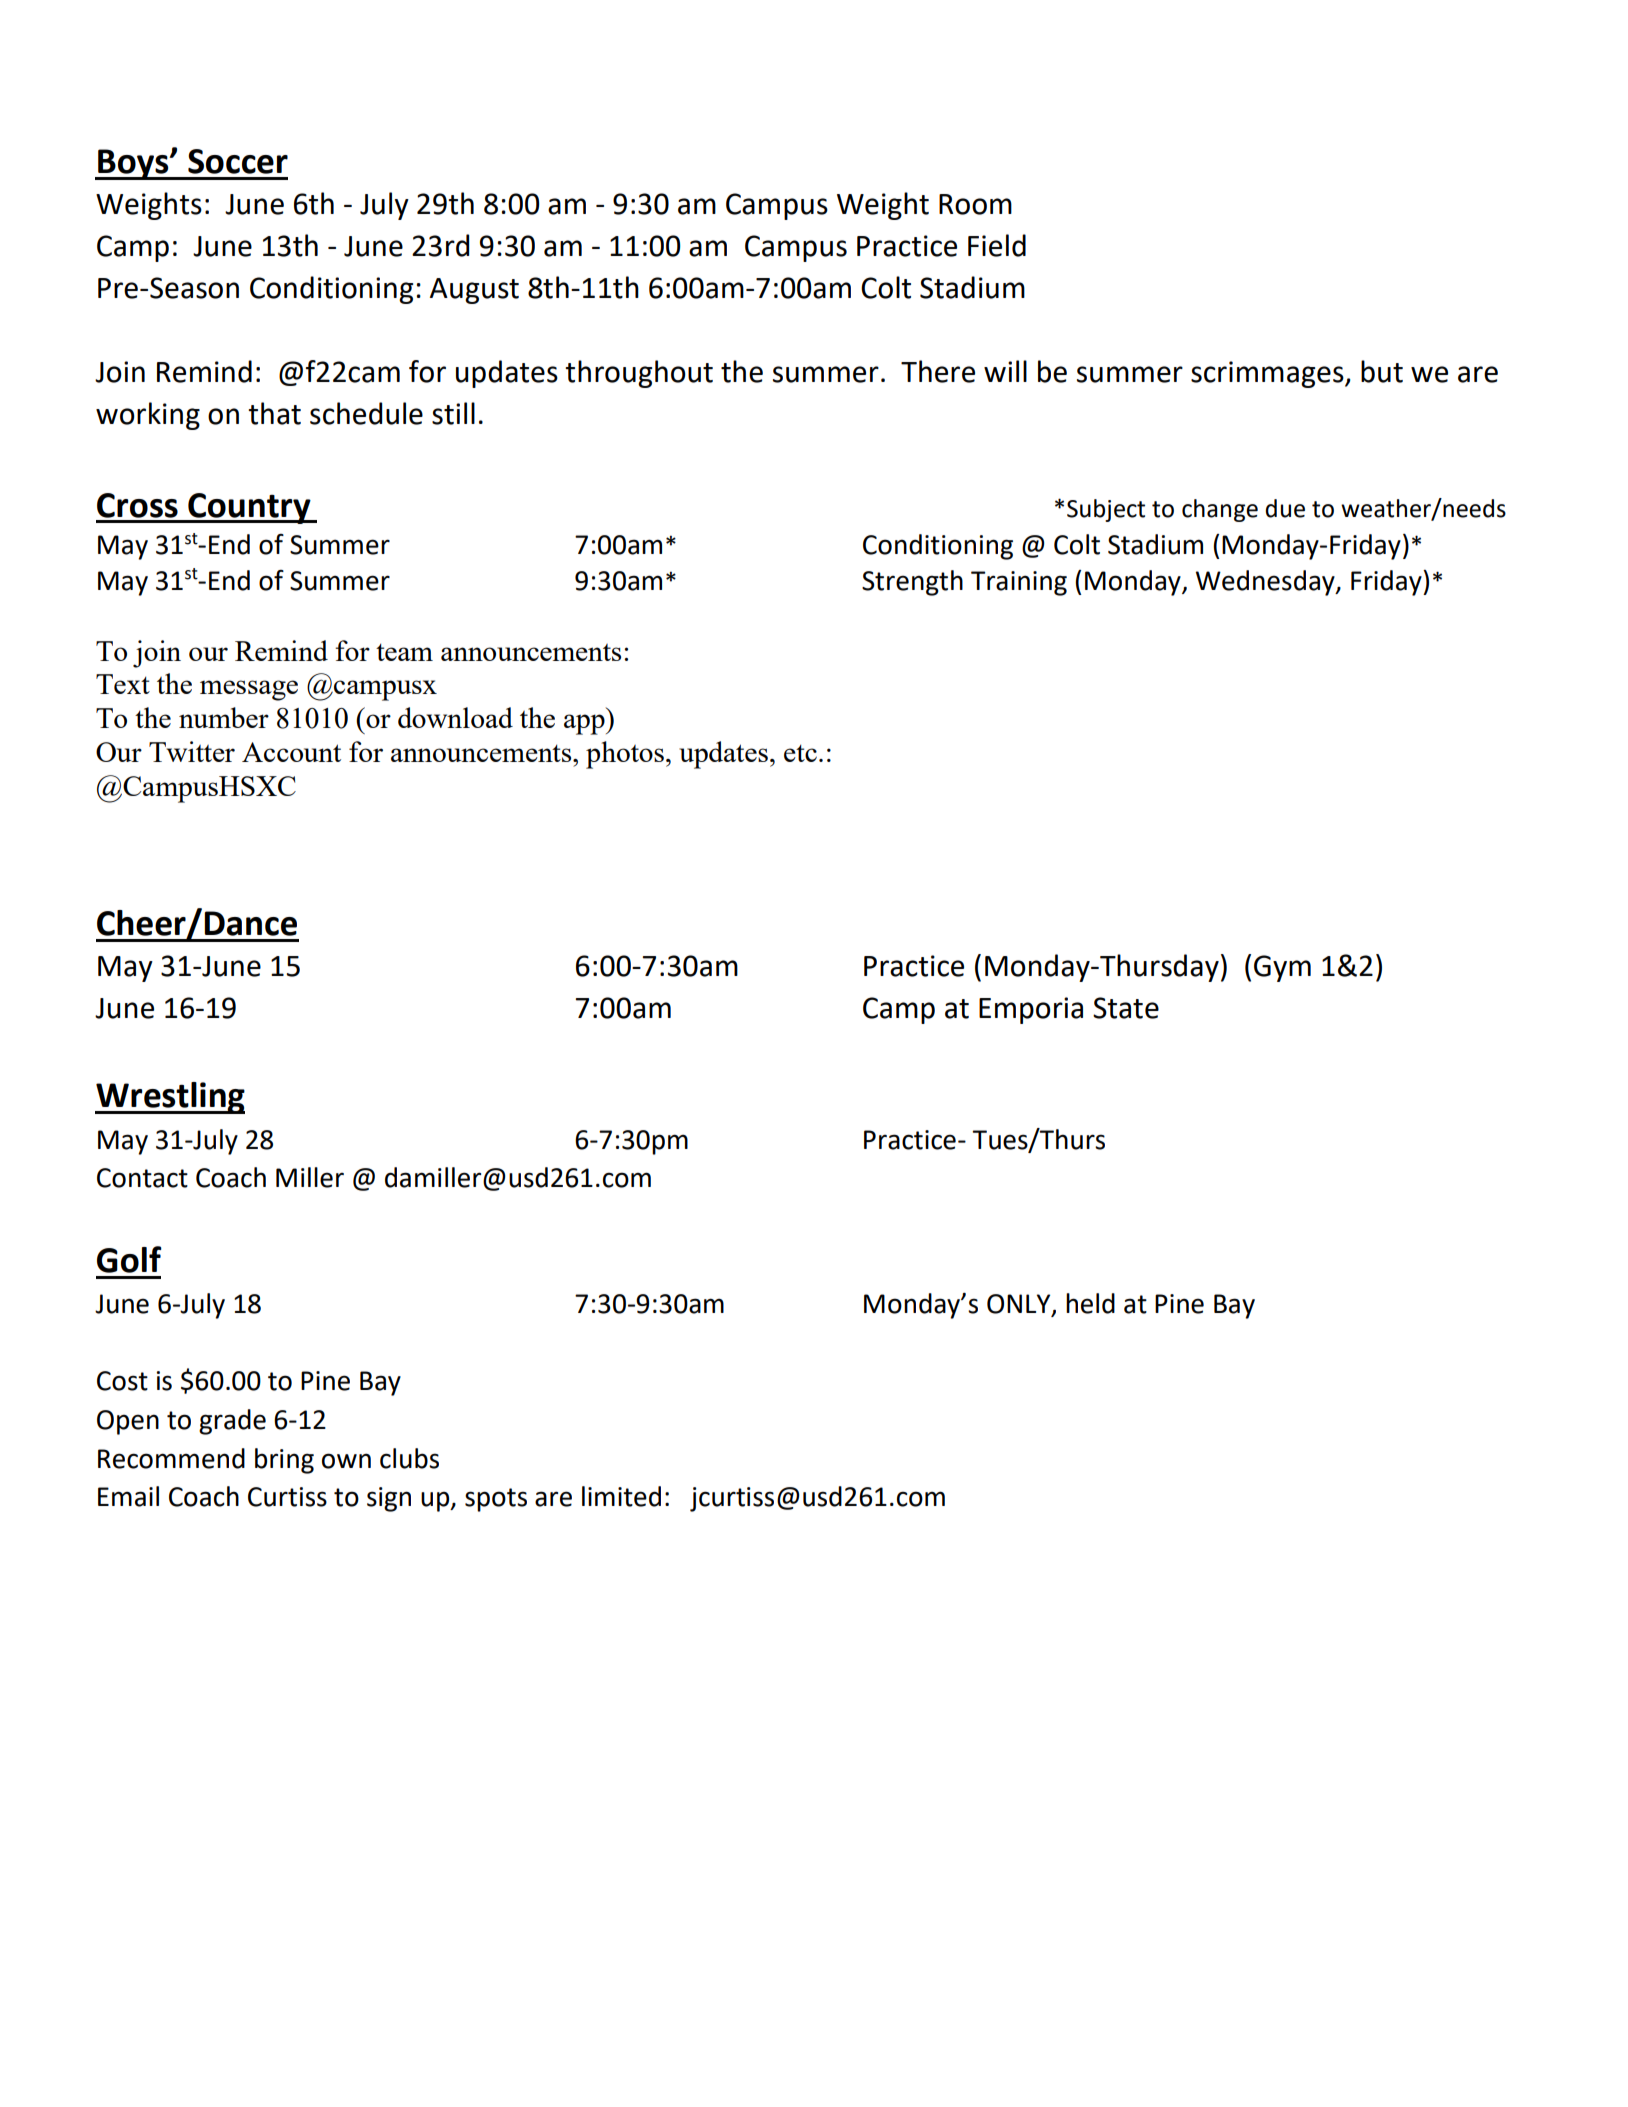 The height and width of the page is (2107, 1628). What do you see at coordinates (284, 1461) in the page?
I see `bring` at bounding box center [284, 1461].
